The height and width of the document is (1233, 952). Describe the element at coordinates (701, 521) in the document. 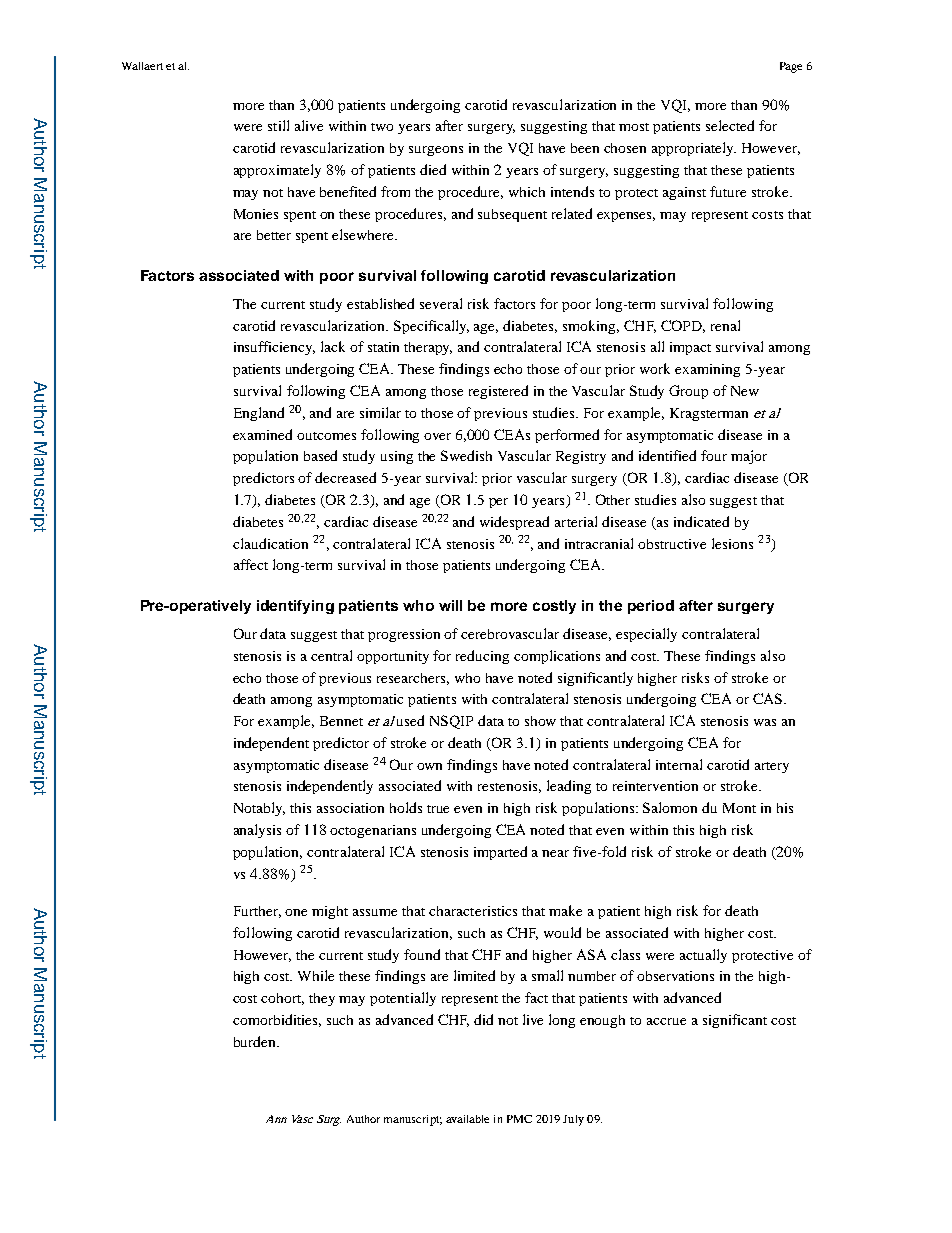

I see `indicated` at that location.
